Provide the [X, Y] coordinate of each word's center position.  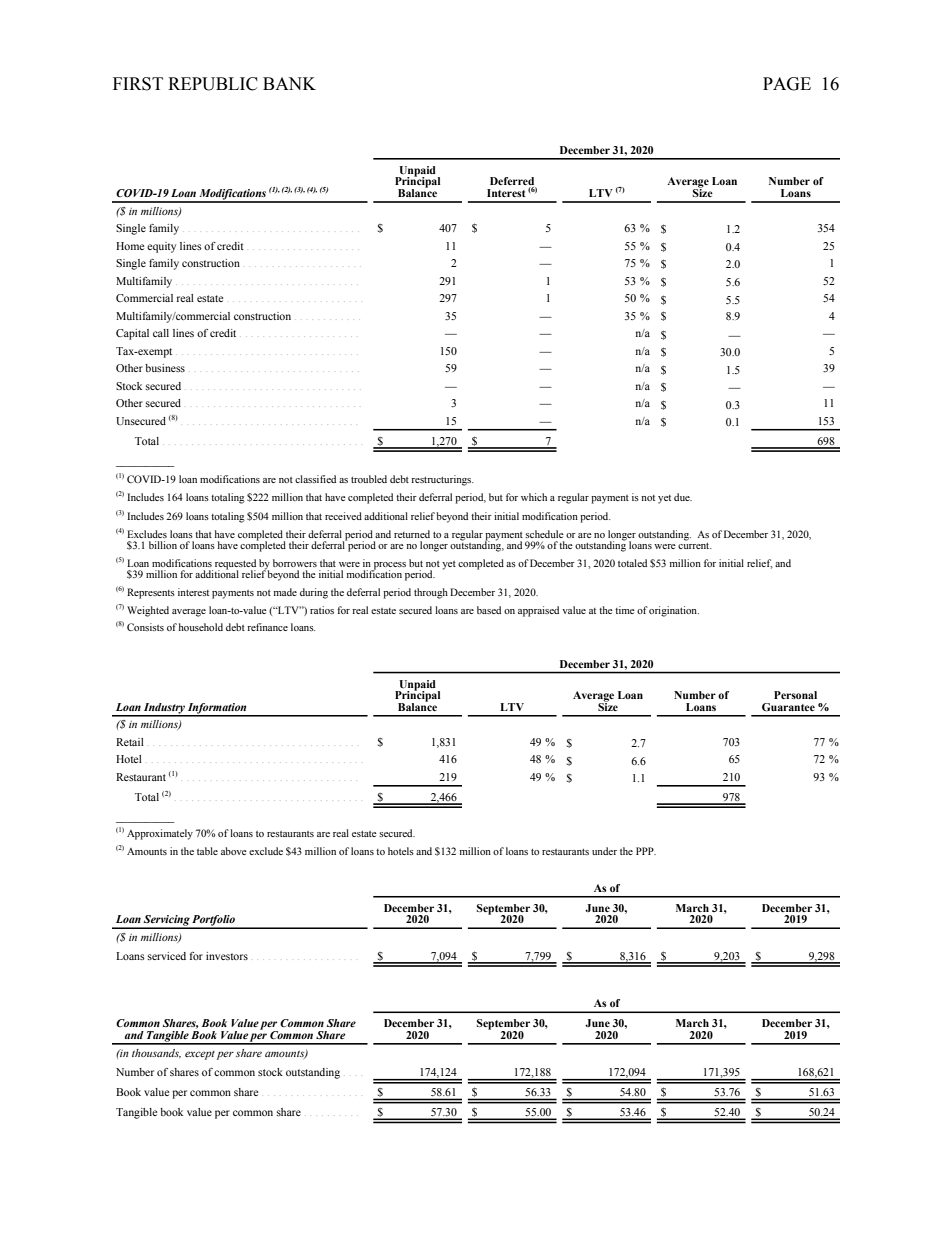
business [165, 368]
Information [217, 709]
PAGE [787, 84]
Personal [795, 695]
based [489, 610]
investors [227, 956]
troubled [369, 479]
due [683, 497]
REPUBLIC [213, 84]
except [200, 1055]
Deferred [513, 182]
